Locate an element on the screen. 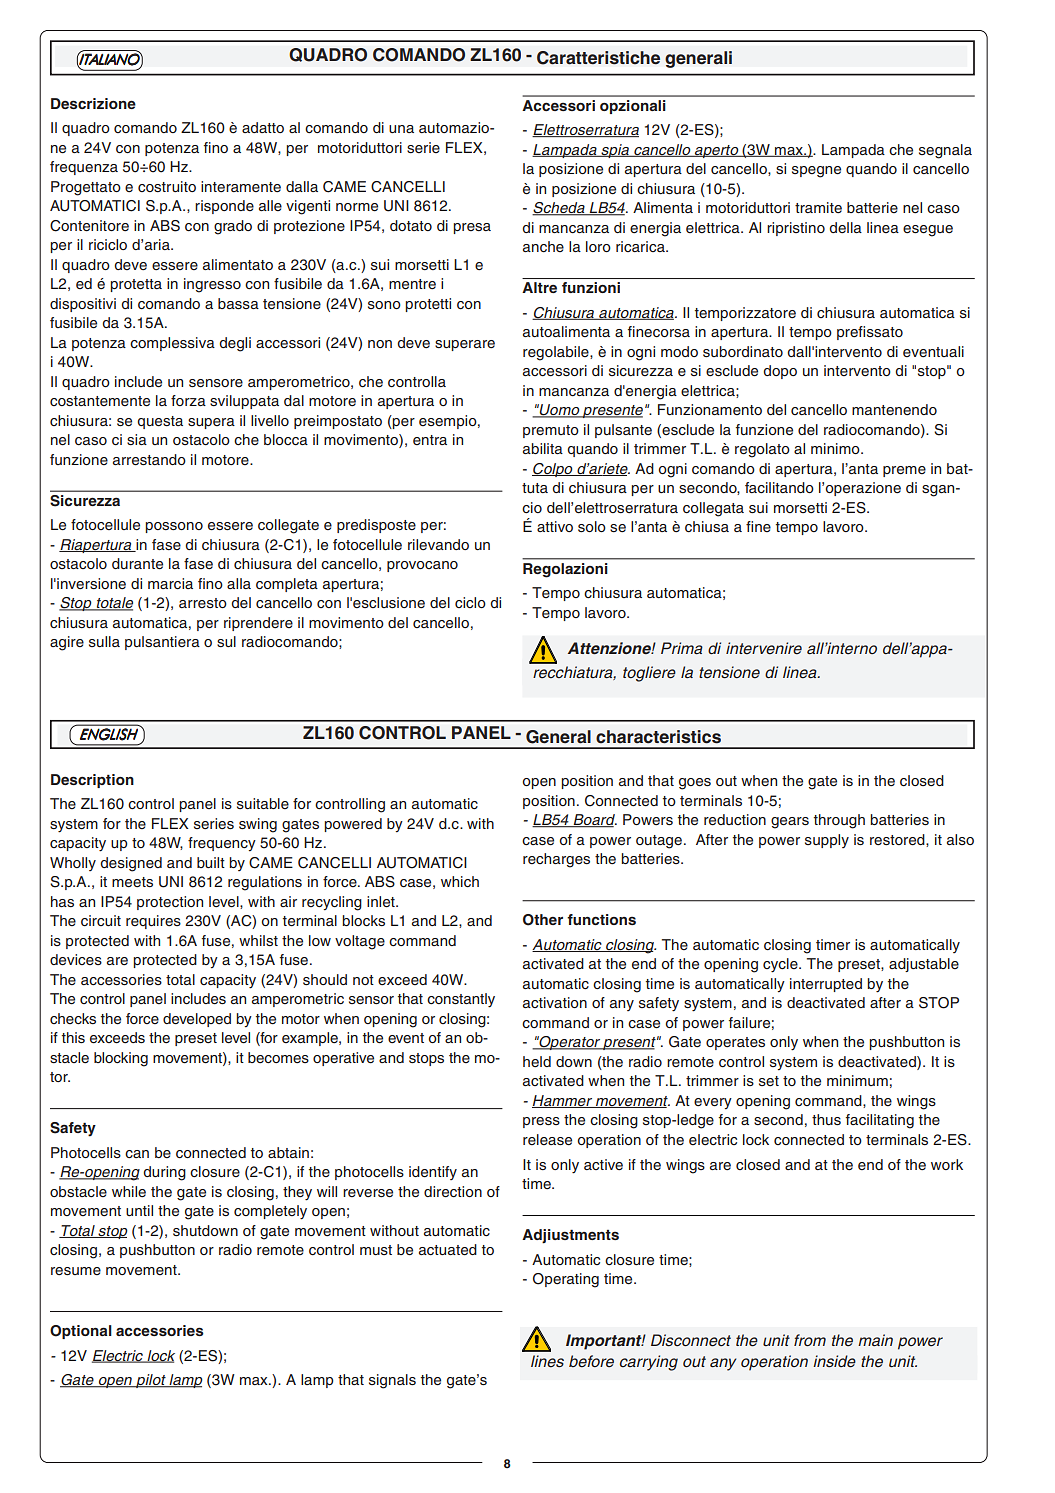 Image resolution: width=1055 pixels, height=1493 pixels. anche is located at coordinates (543, 246).
